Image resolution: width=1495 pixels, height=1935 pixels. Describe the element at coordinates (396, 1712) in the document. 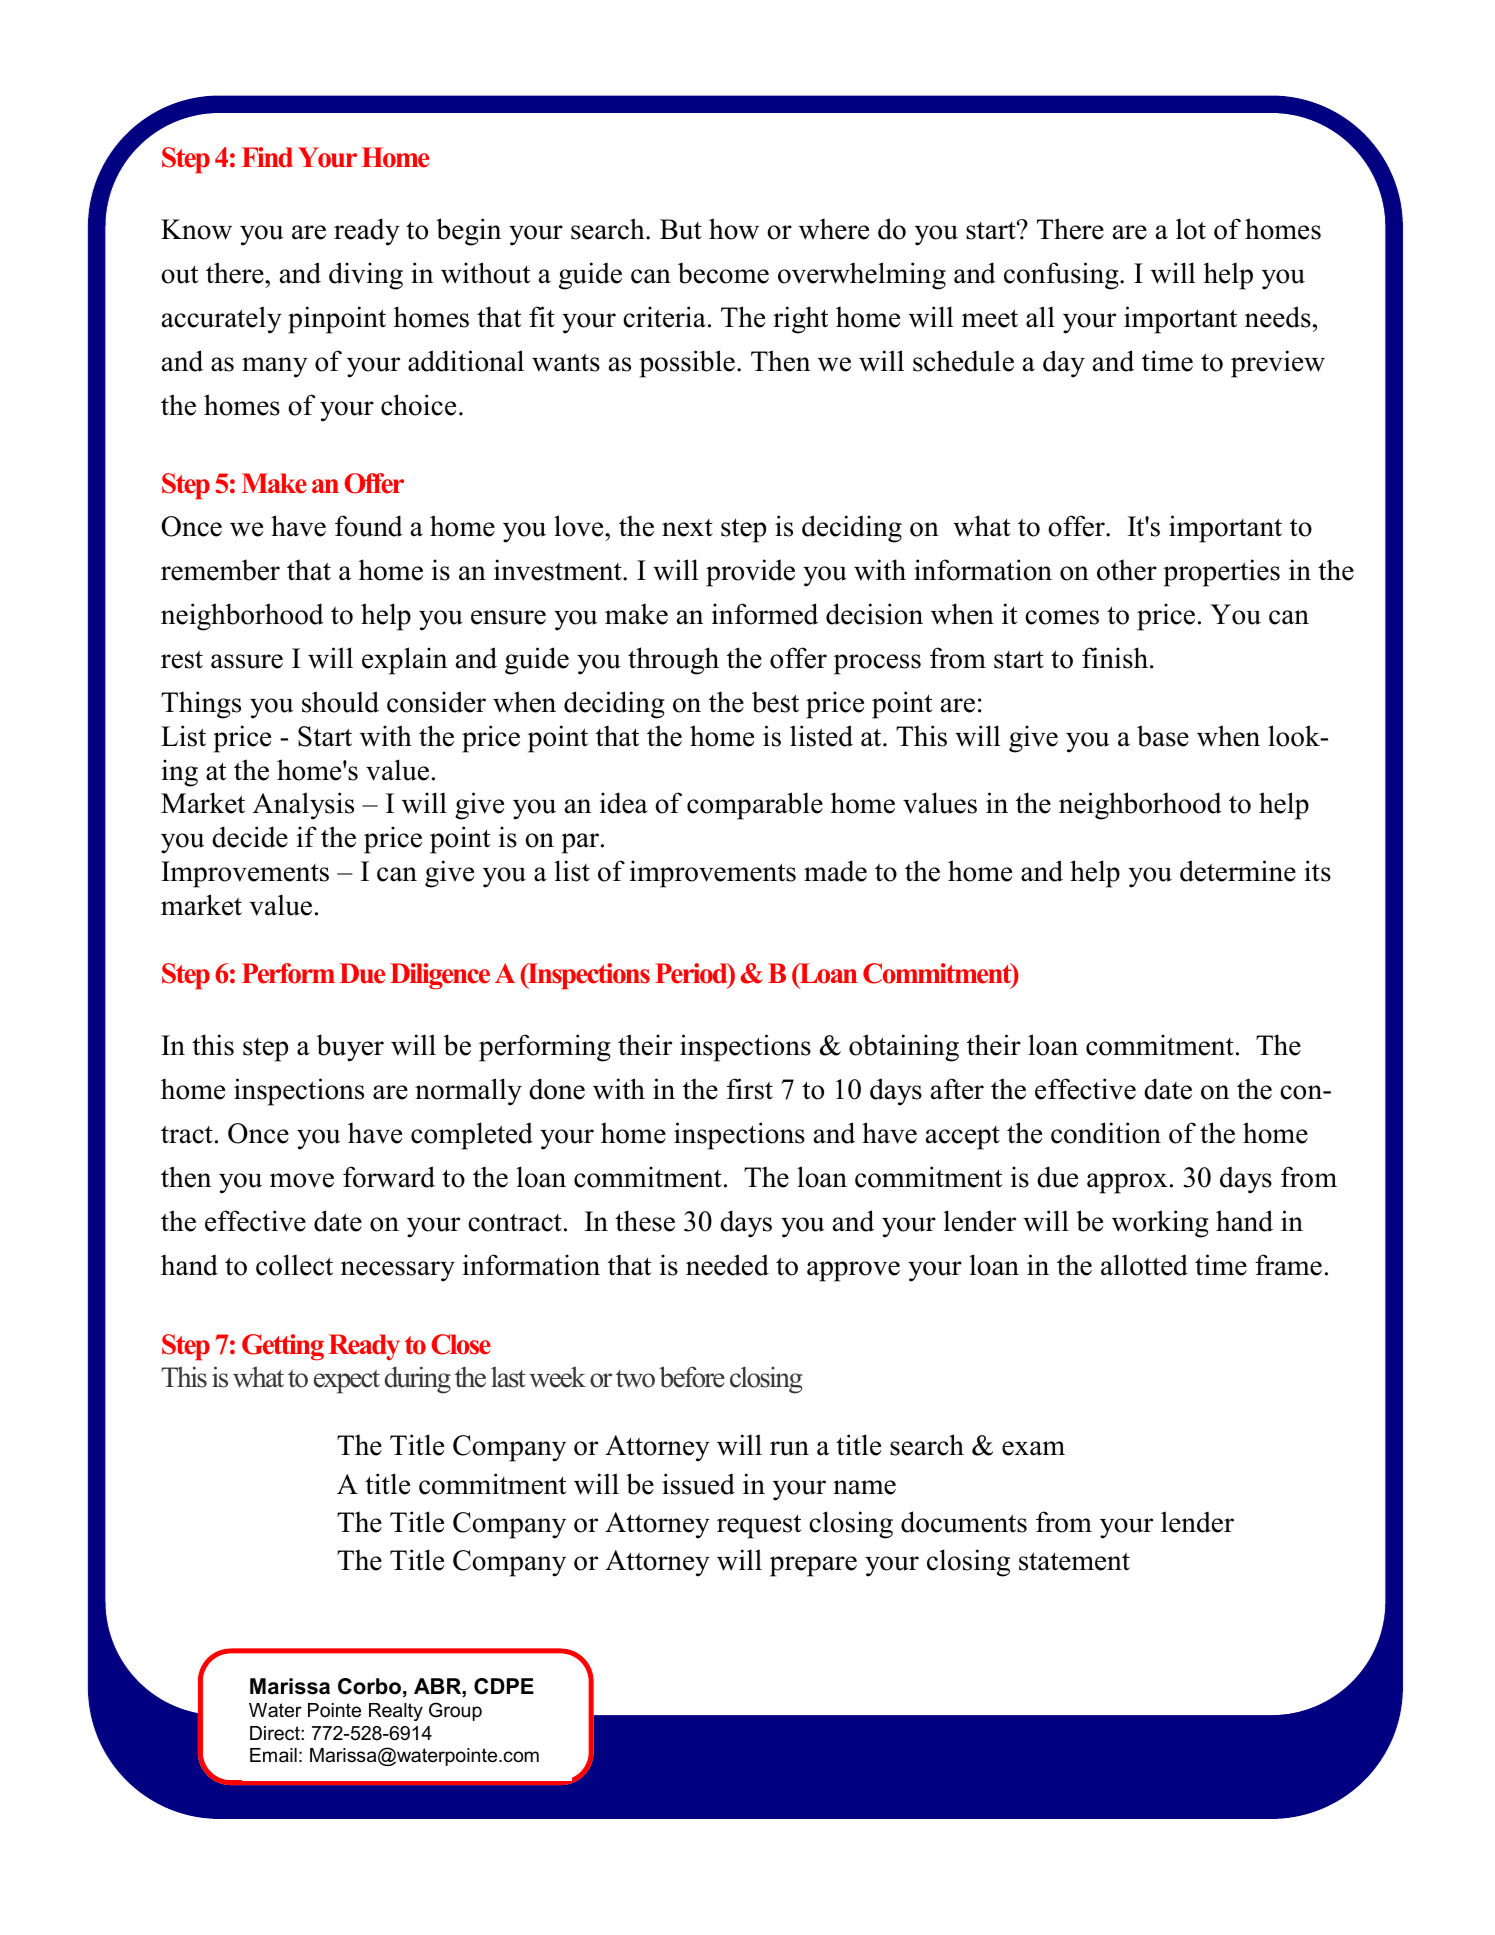

I see `Realty` at that location.
